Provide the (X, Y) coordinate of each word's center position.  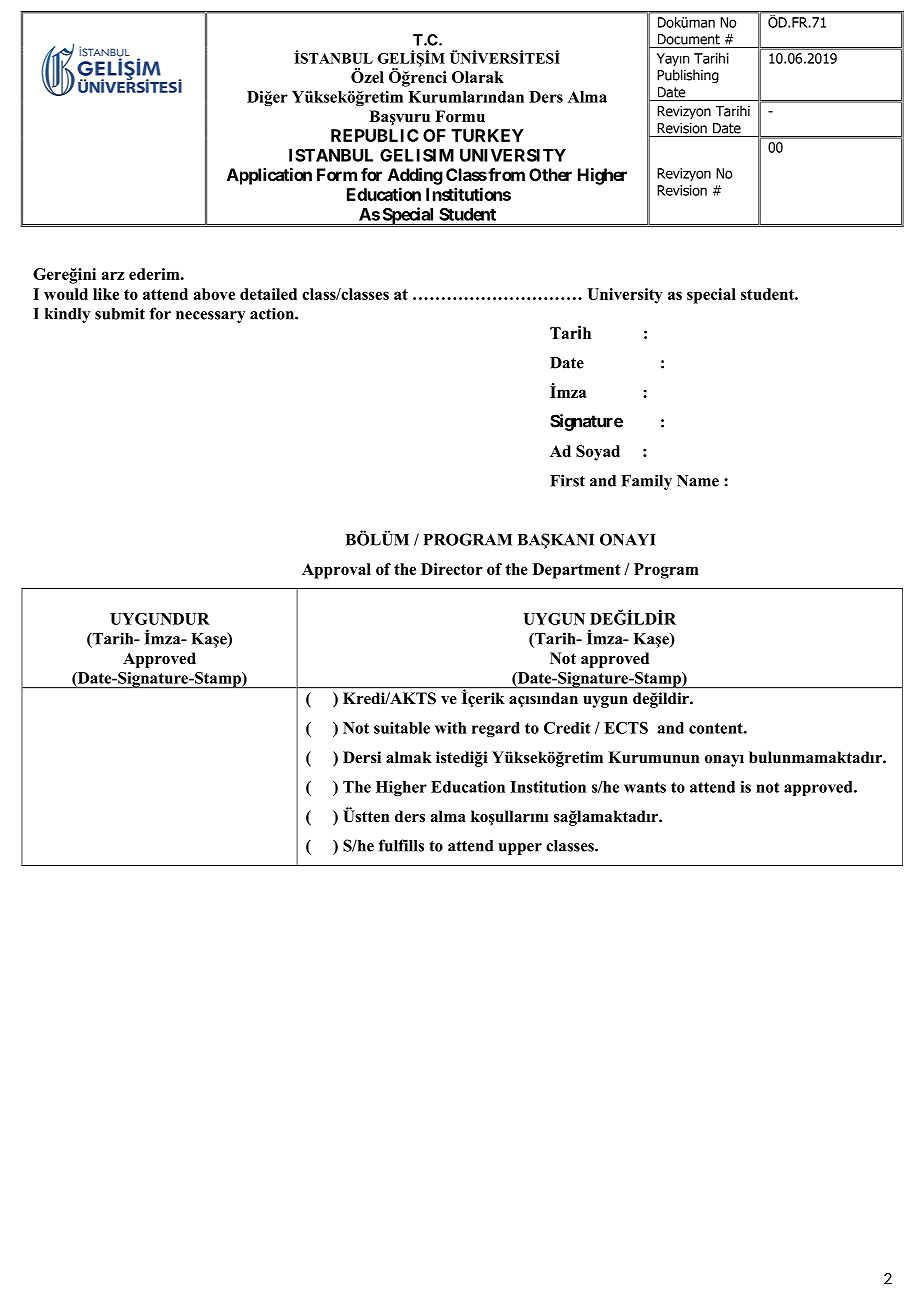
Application (269, 176)
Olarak (478, 77)
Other (550, 174)
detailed (268, 294)
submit (120, 313)
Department (577, 571)
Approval (336, 571)
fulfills (401, 845)
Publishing (688, 76)
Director (452, 569)
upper (520, 849)
